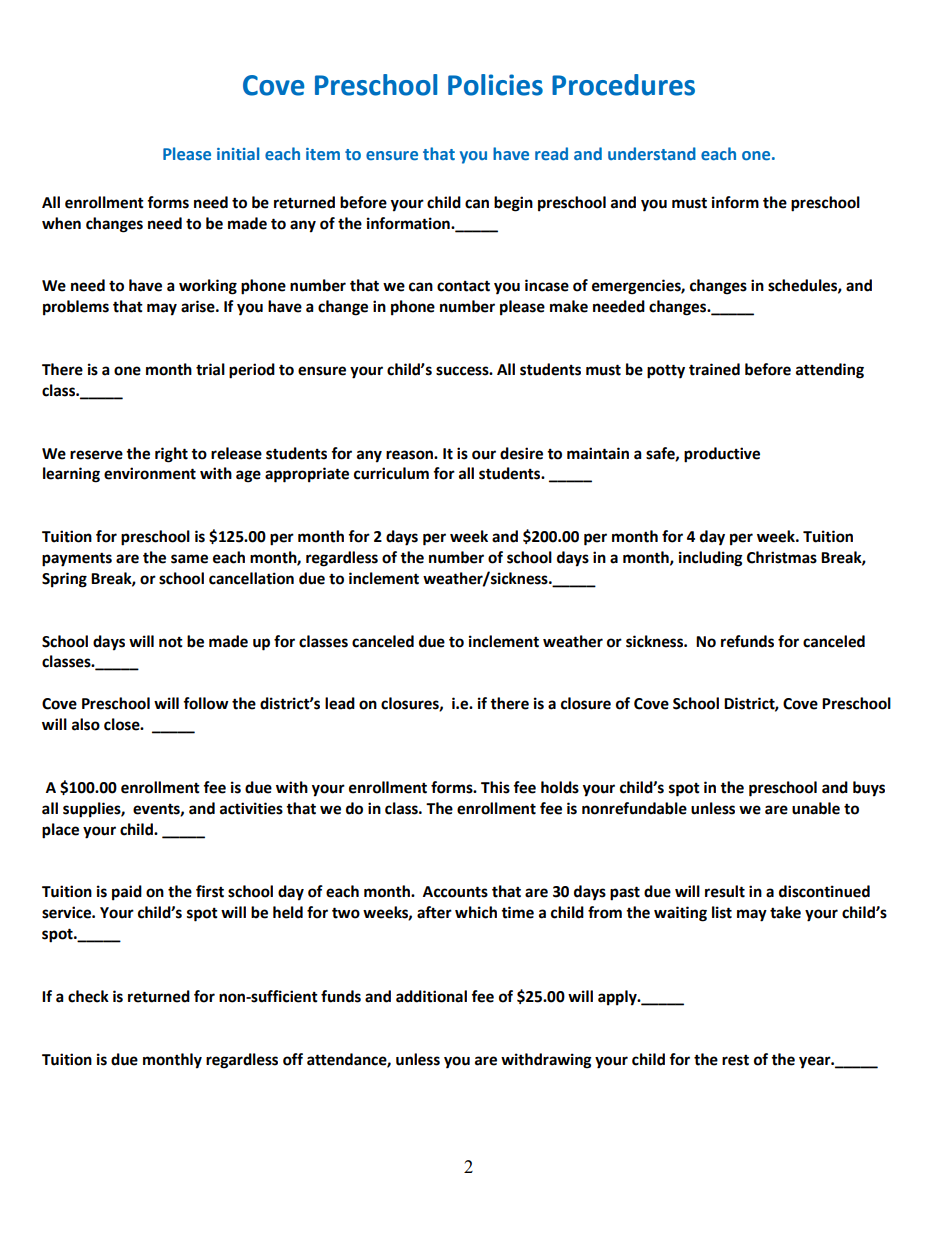 Image resolution: width=952 pixels, height=1233 pixels. I want to click on desire, so click(521, 453).
